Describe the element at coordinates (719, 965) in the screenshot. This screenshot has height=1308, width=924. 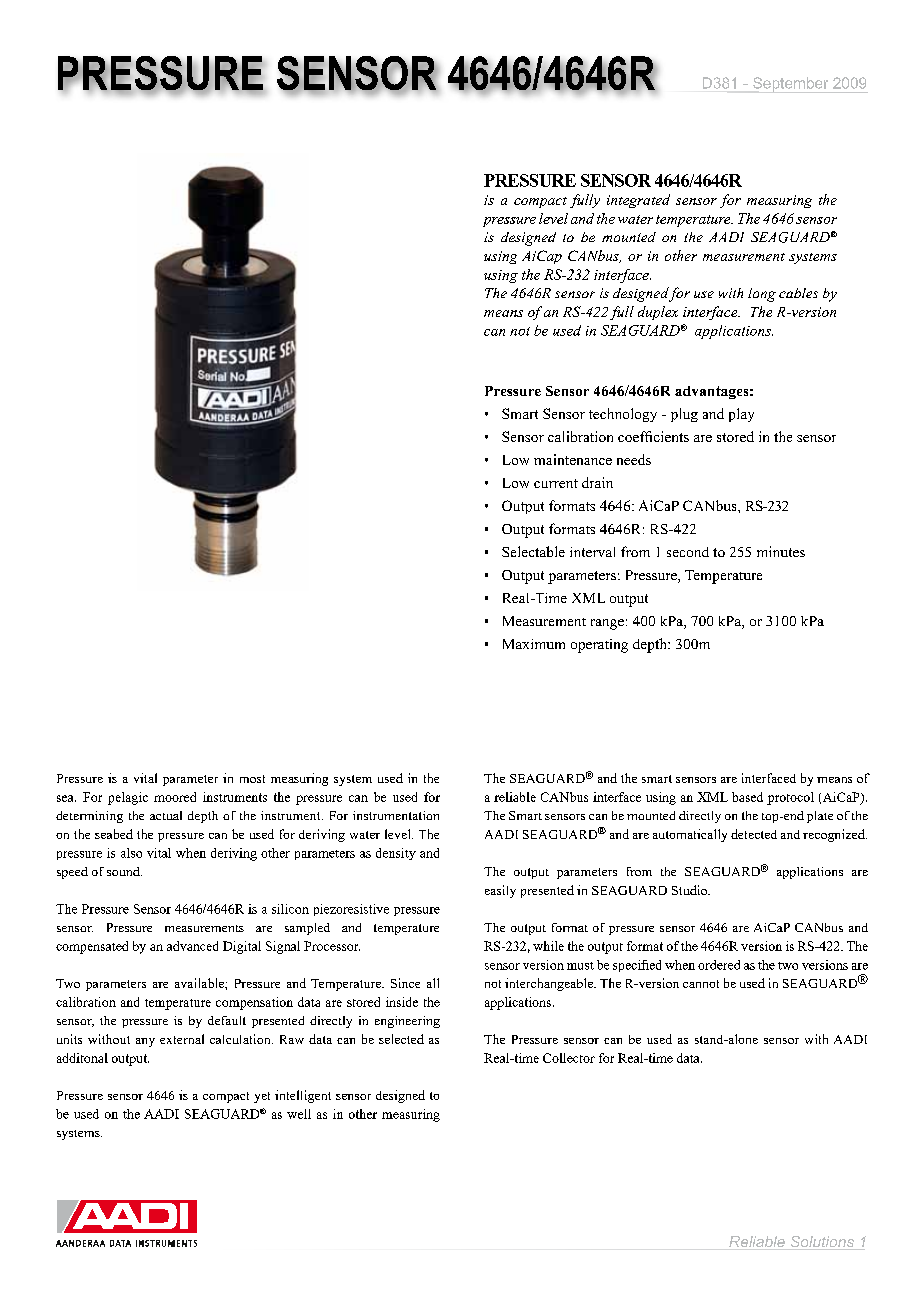
I see `ordered` at that location.
